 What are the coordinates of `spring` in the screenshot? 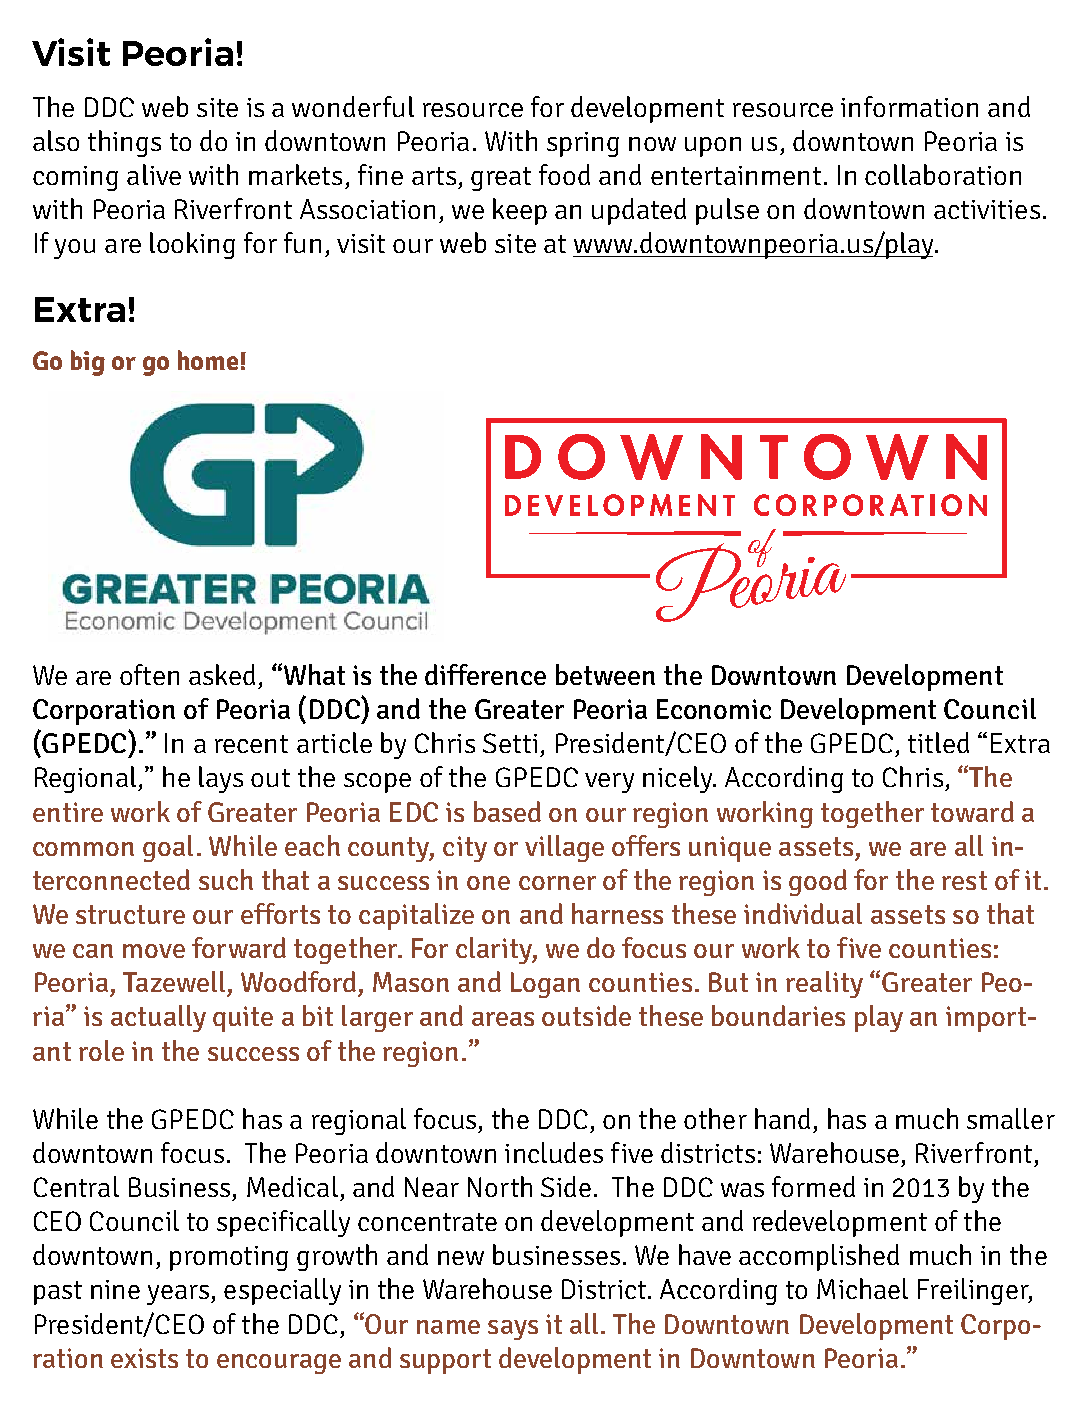 It's located at (583, 144).
